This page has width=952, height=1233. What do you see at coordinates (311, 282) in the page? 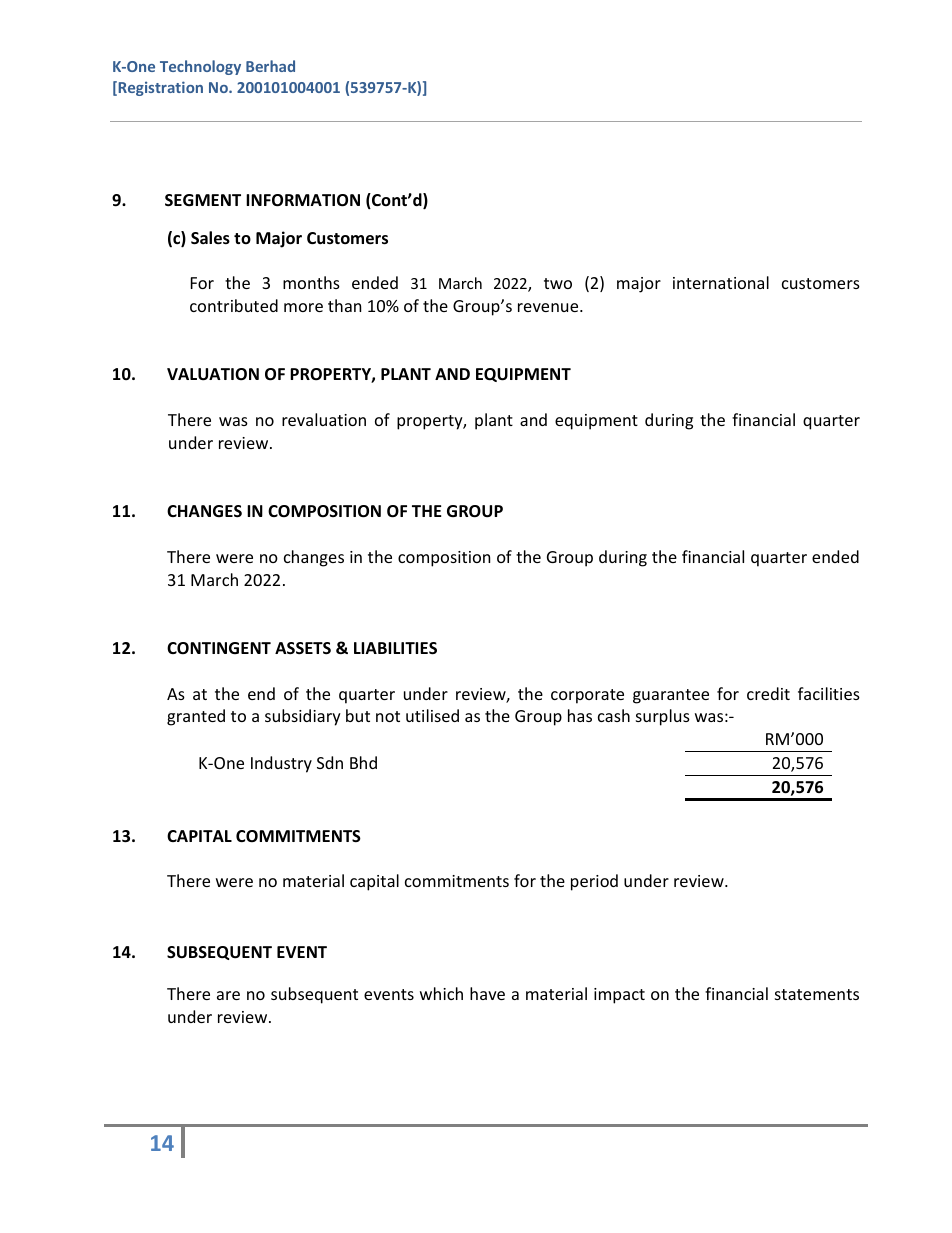
I see `months` at bounding box center [311, 282].
